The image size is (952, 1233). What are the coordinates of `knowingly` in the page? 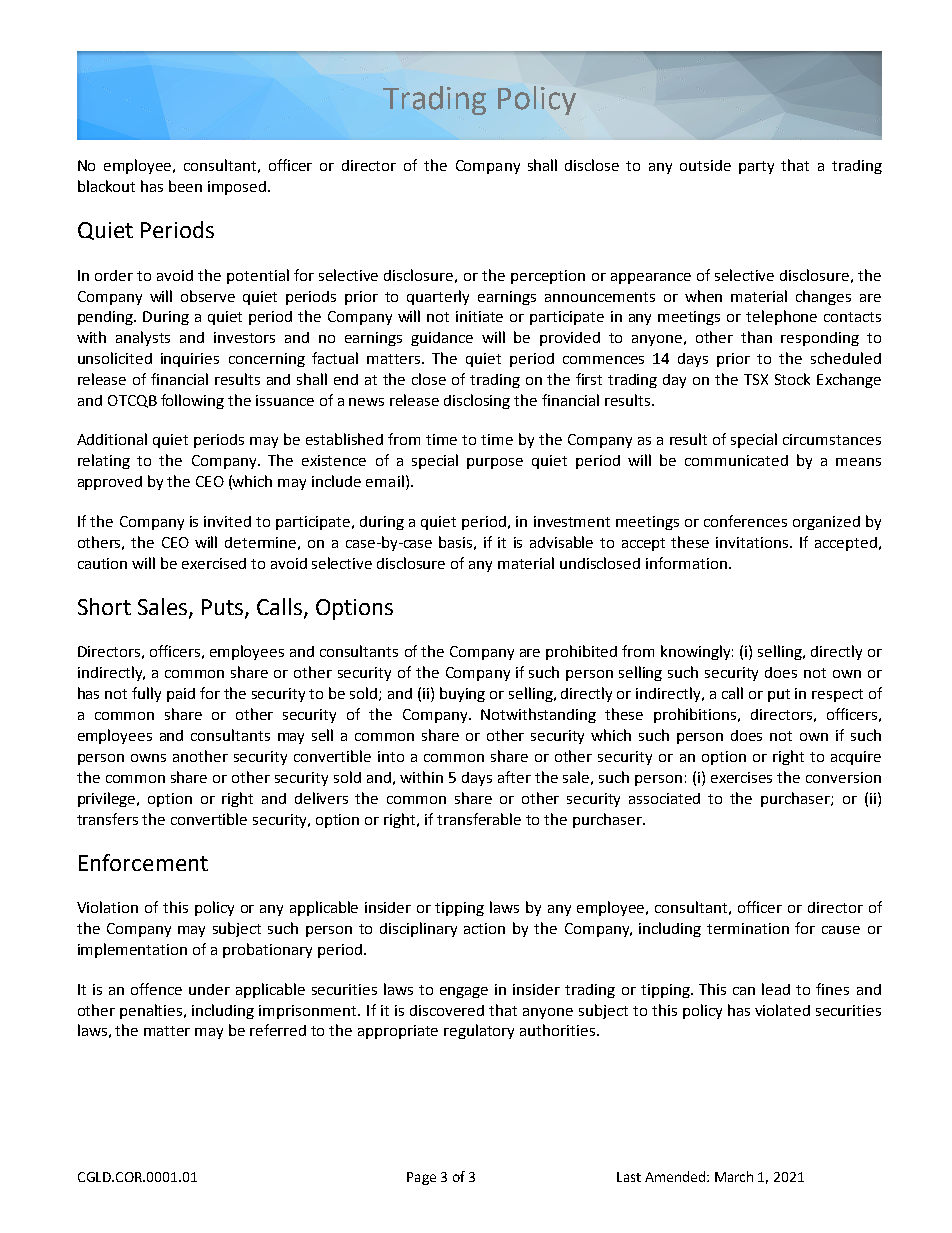 It's located at (697, 652).
